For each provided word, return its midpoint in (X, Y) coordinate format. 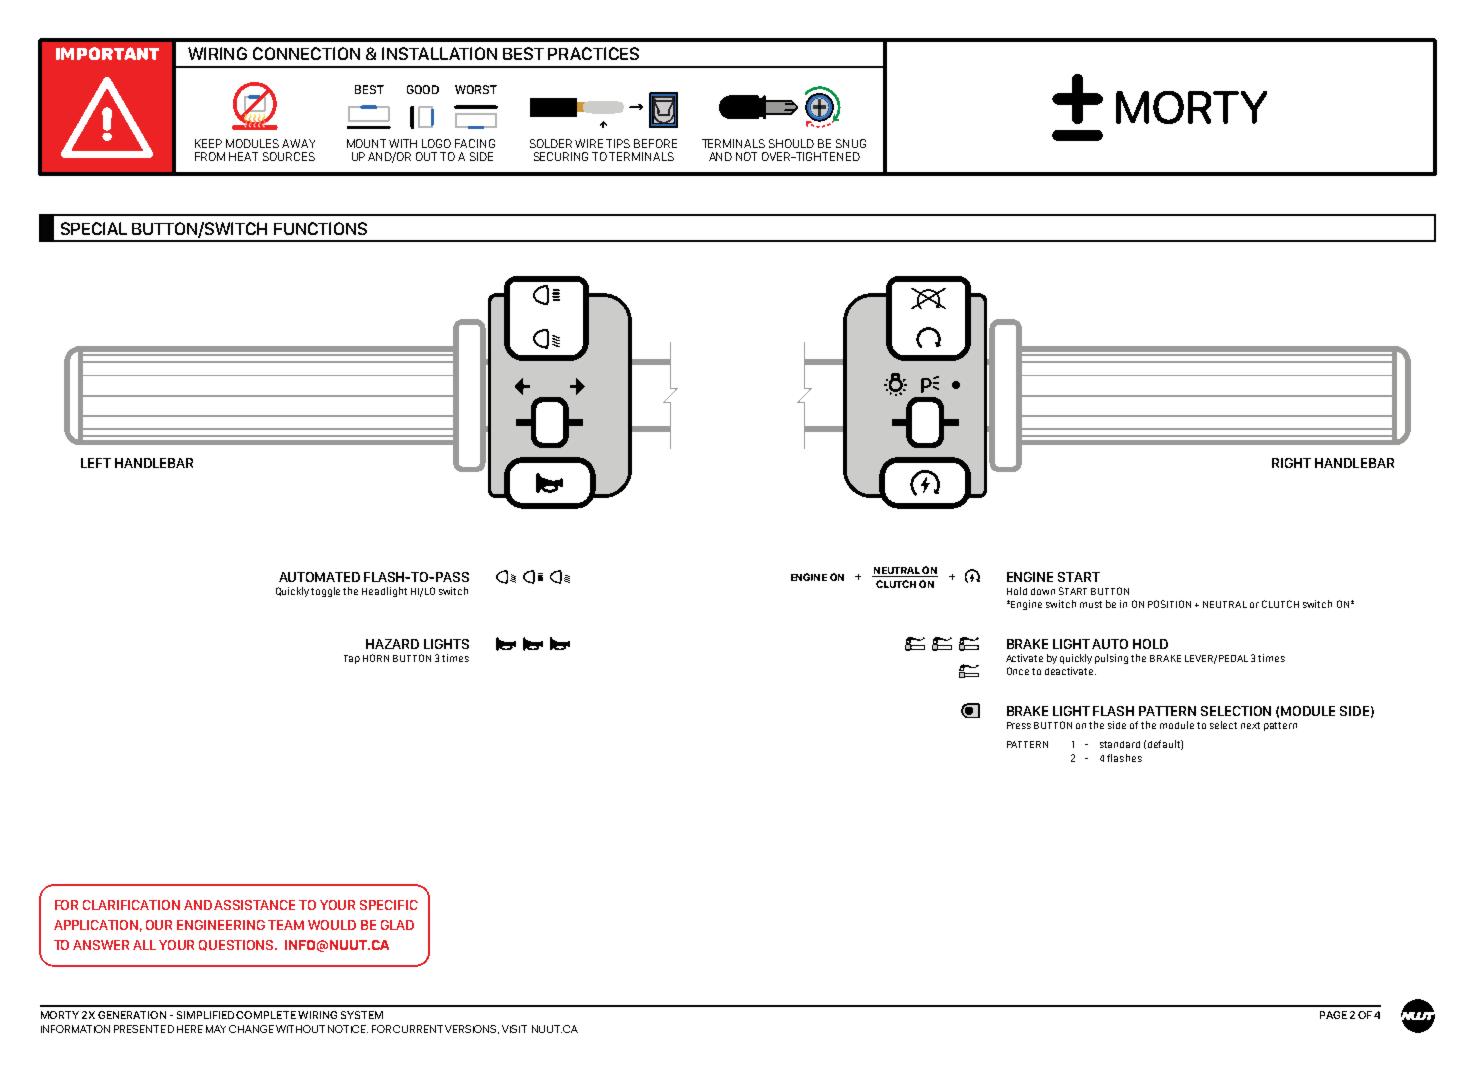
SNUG (851, 143)
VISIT (514, 1029)
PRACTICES (593, 53)
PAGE (1333, 1015)
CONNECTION (306, 53)
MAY (216, 1029)
